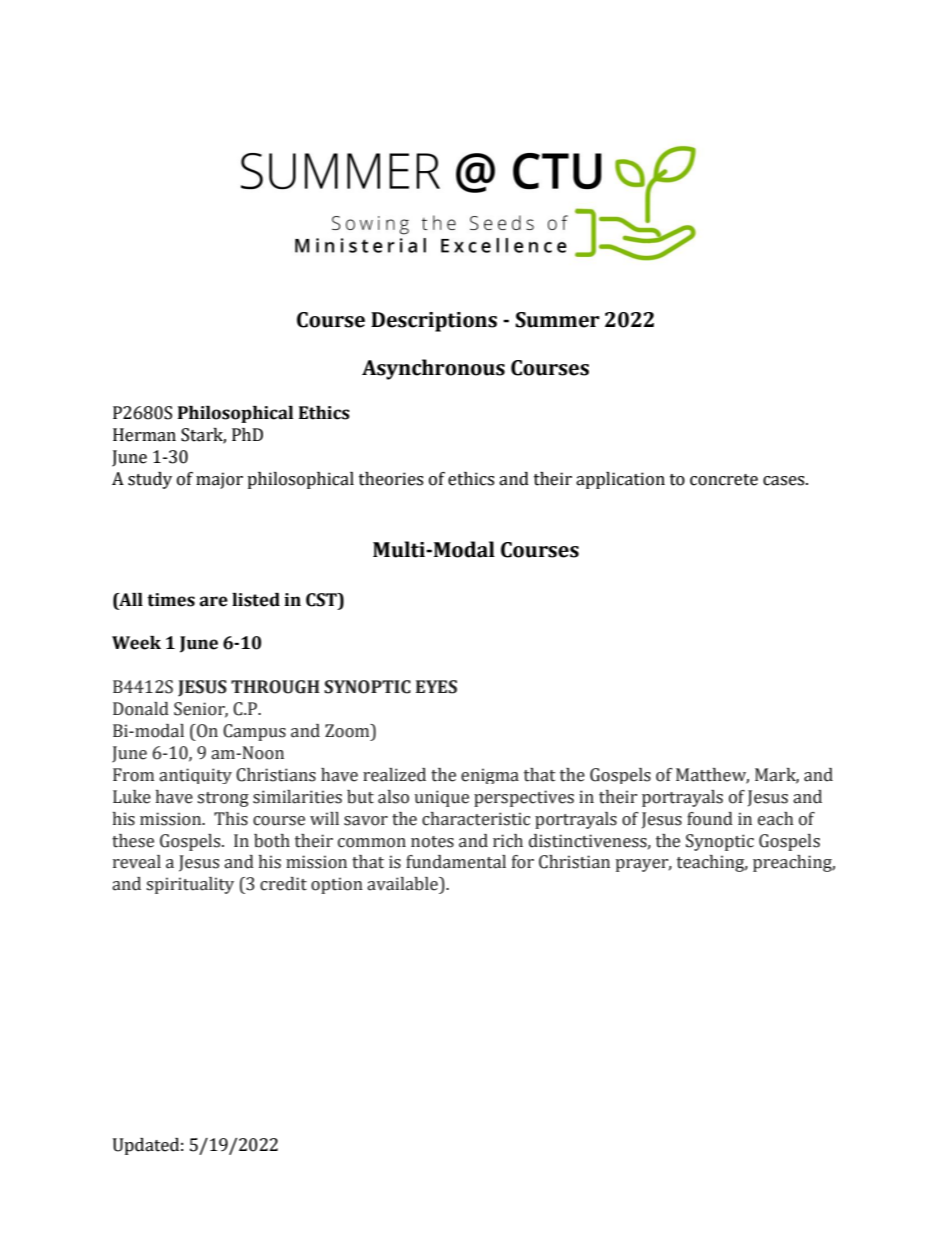 The height and width of the screenshot is (1233, 952). I want to click on spirituality, so click(190, 885).
